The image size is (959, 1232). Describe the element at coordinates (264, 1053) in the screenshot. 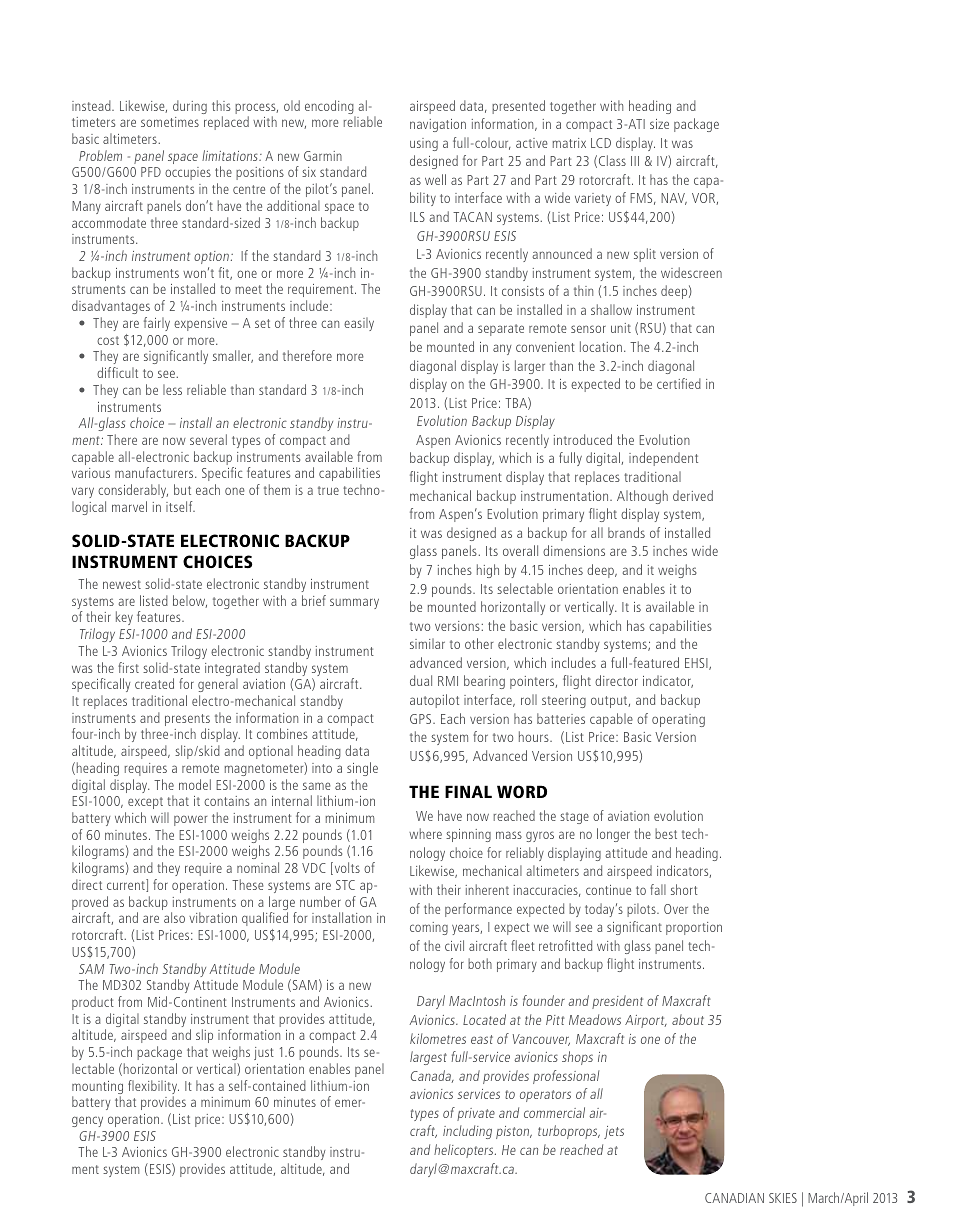

I see `just` at that location.
